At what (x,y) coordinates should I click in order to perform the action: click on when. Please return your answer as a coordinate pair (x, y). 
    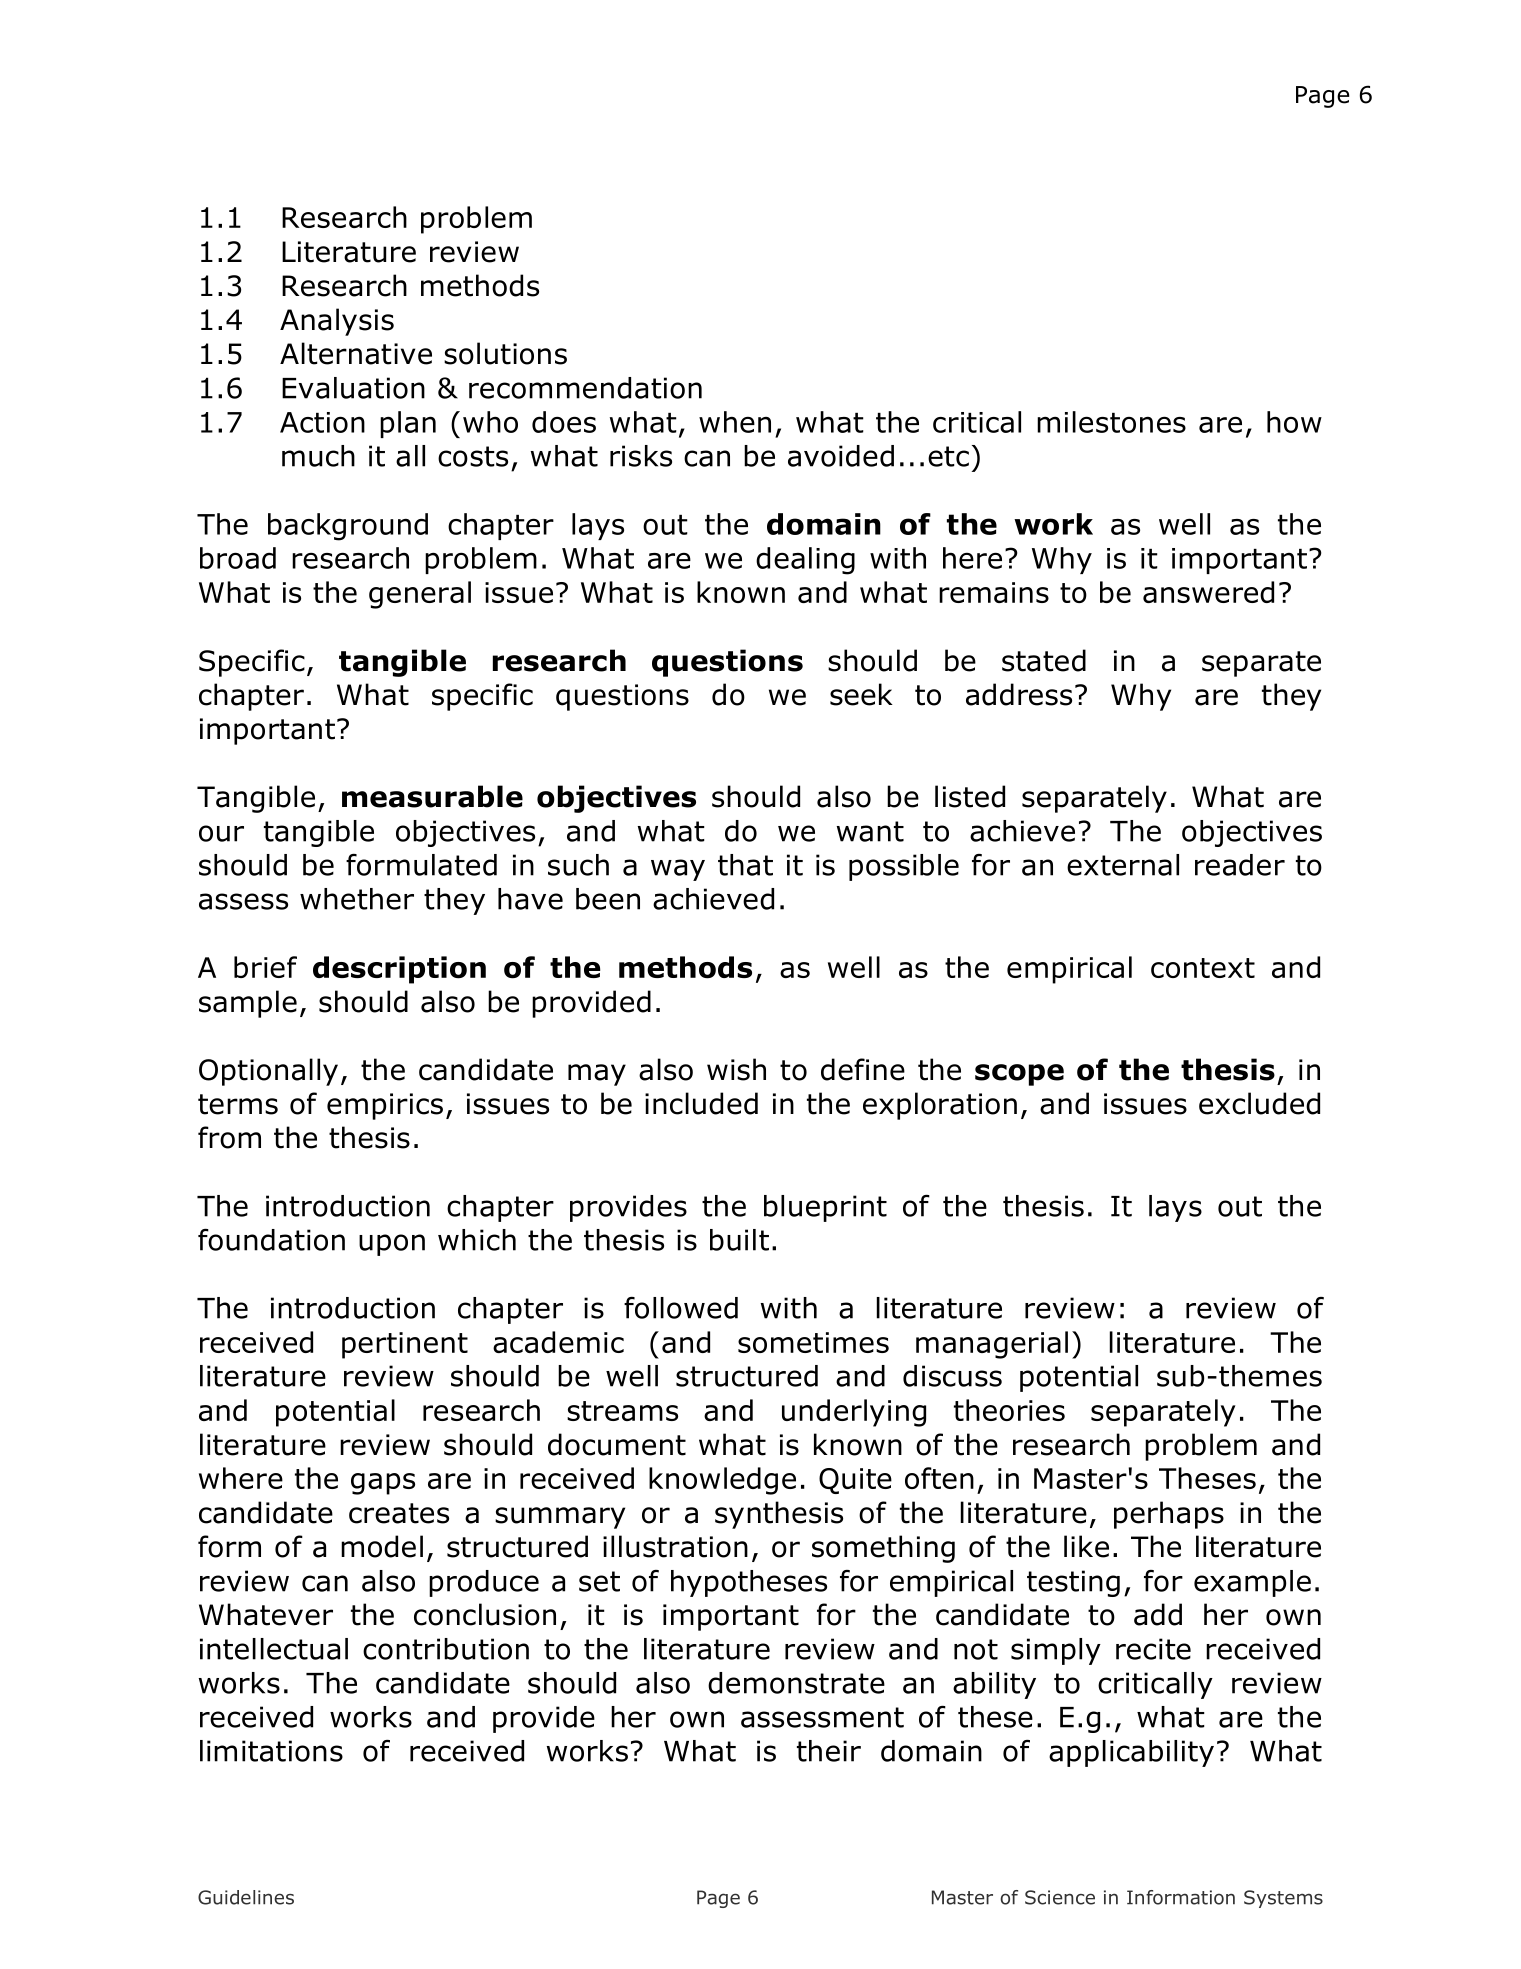
    Looking at the image, I should click on (735, 422).
